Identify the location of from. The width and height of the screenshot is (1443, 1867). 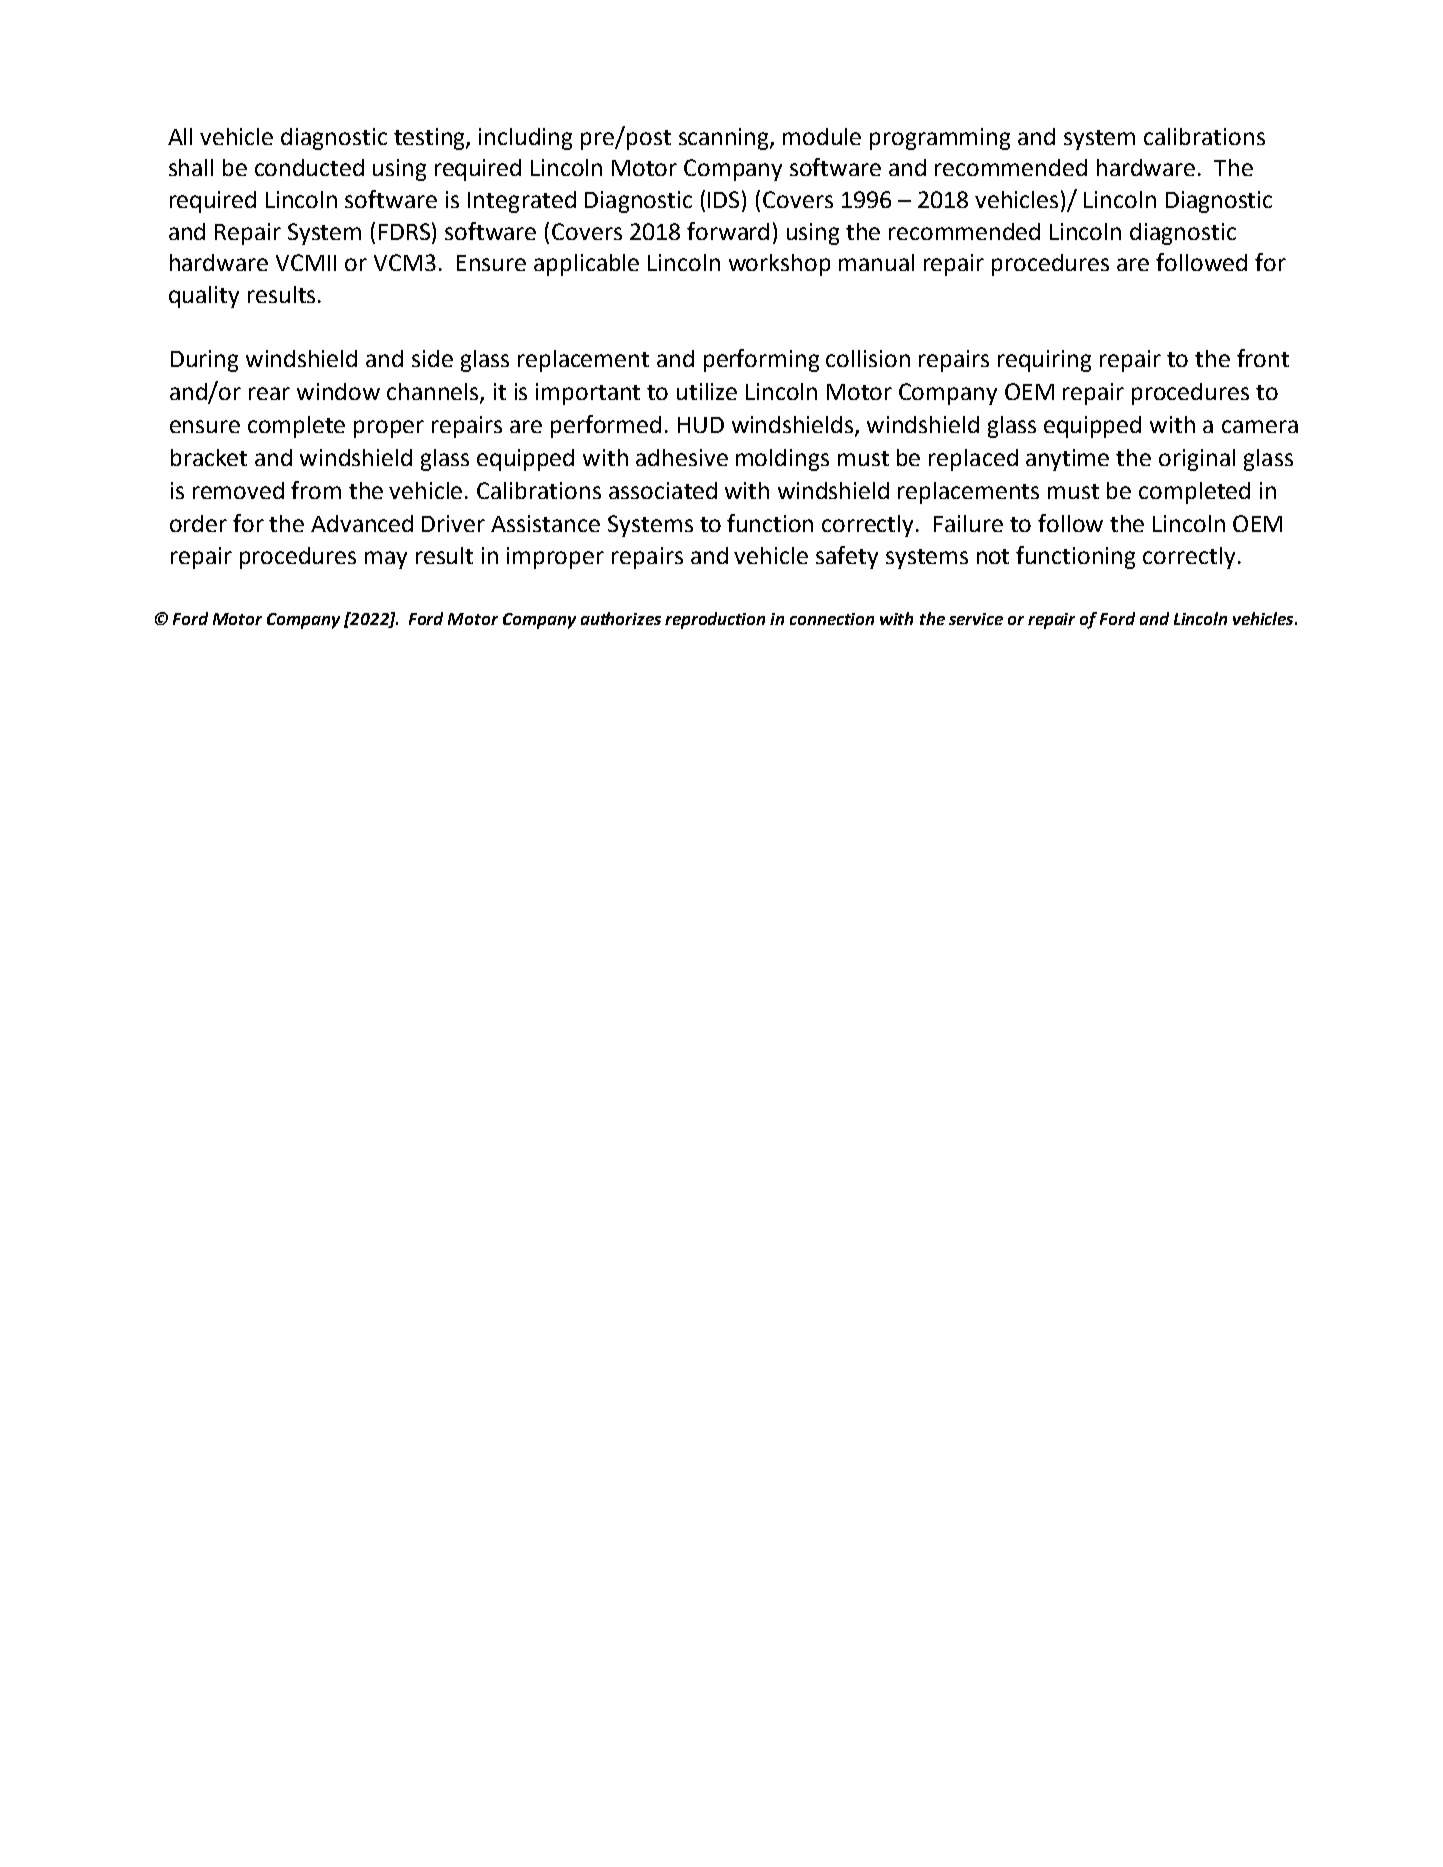
(316, 490).
